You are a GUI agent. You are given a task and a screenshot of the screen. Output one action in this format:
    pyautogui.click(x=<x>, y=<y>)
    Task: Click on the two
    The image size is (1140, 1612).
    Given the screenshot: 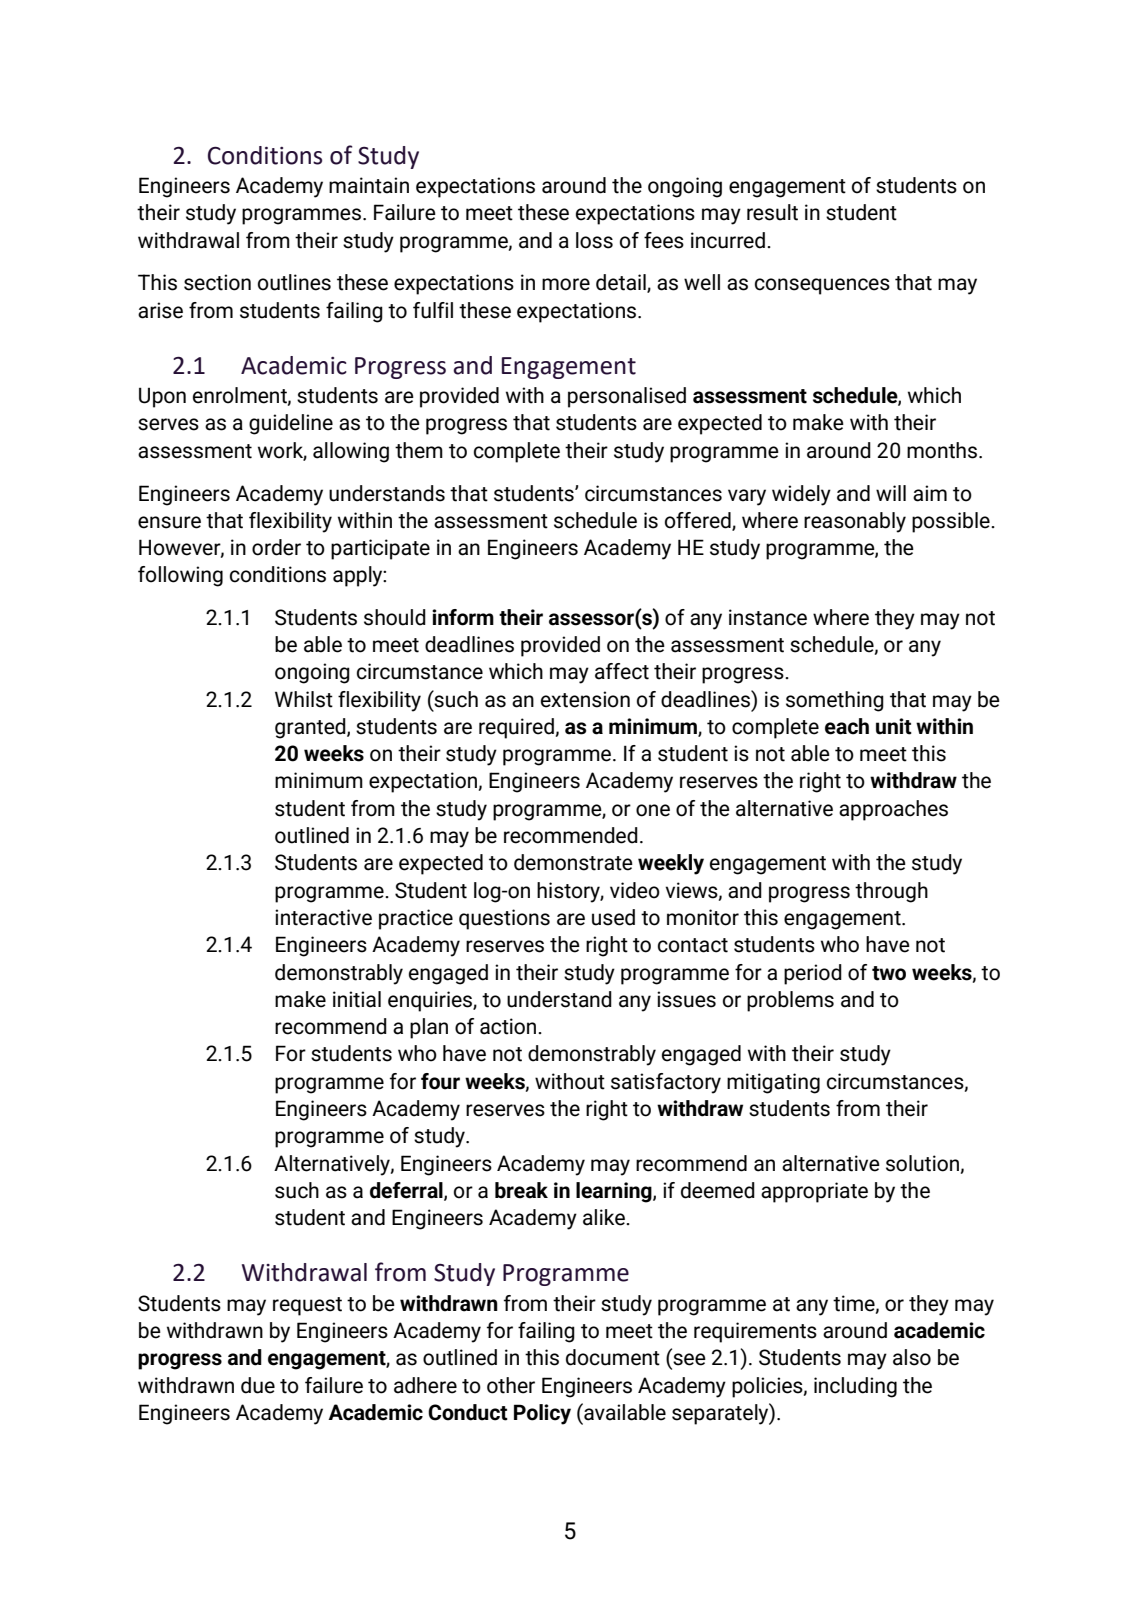 What is the action you would take?
    pyautogui.click(x=889, y=973)
